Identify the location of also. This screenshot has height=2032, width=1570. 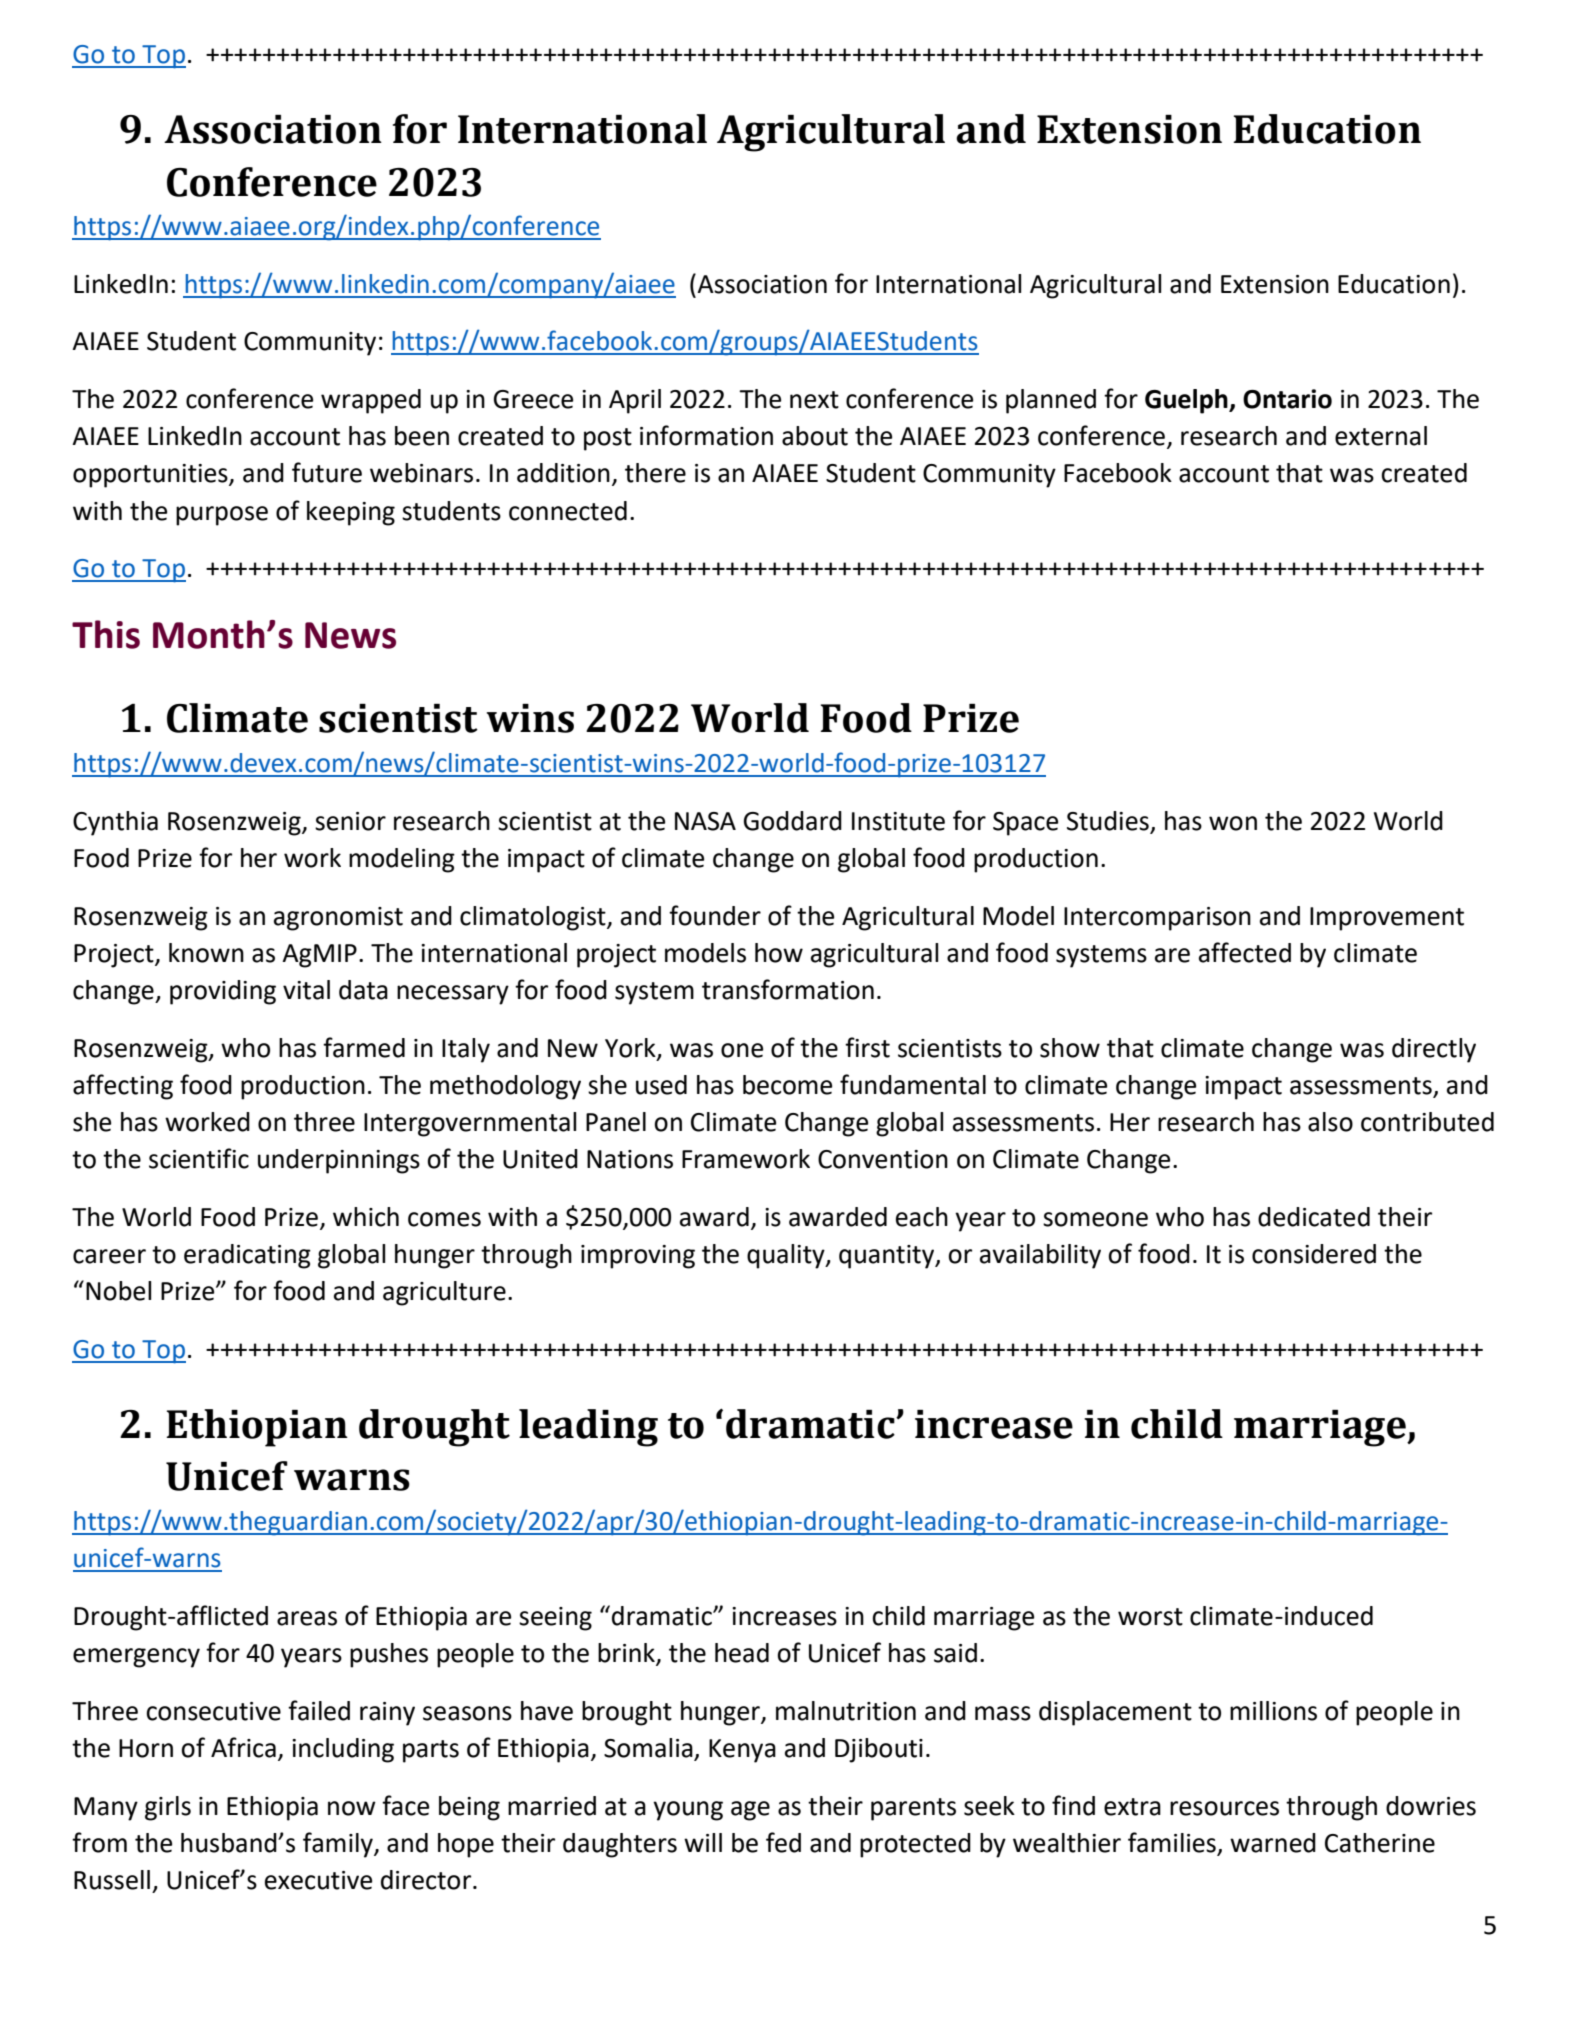
(1330, 1122).
